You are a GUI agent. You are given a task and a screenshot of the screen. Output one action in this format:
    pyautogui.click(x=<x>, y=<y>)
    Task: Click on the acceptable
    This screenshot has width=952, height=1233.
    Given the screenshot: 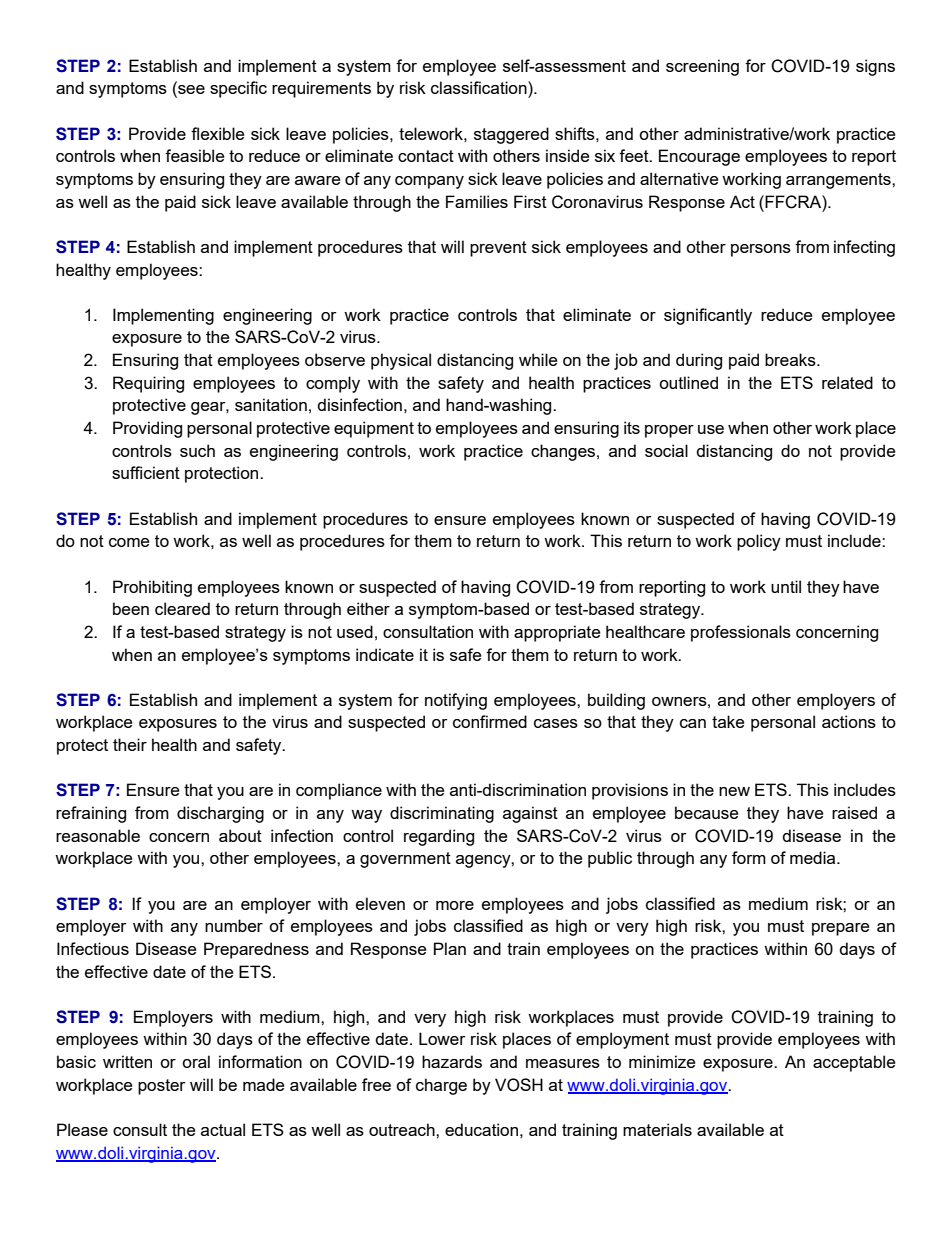 What is the action you would take?
    pyautogui.click(x=854, y=1063)
